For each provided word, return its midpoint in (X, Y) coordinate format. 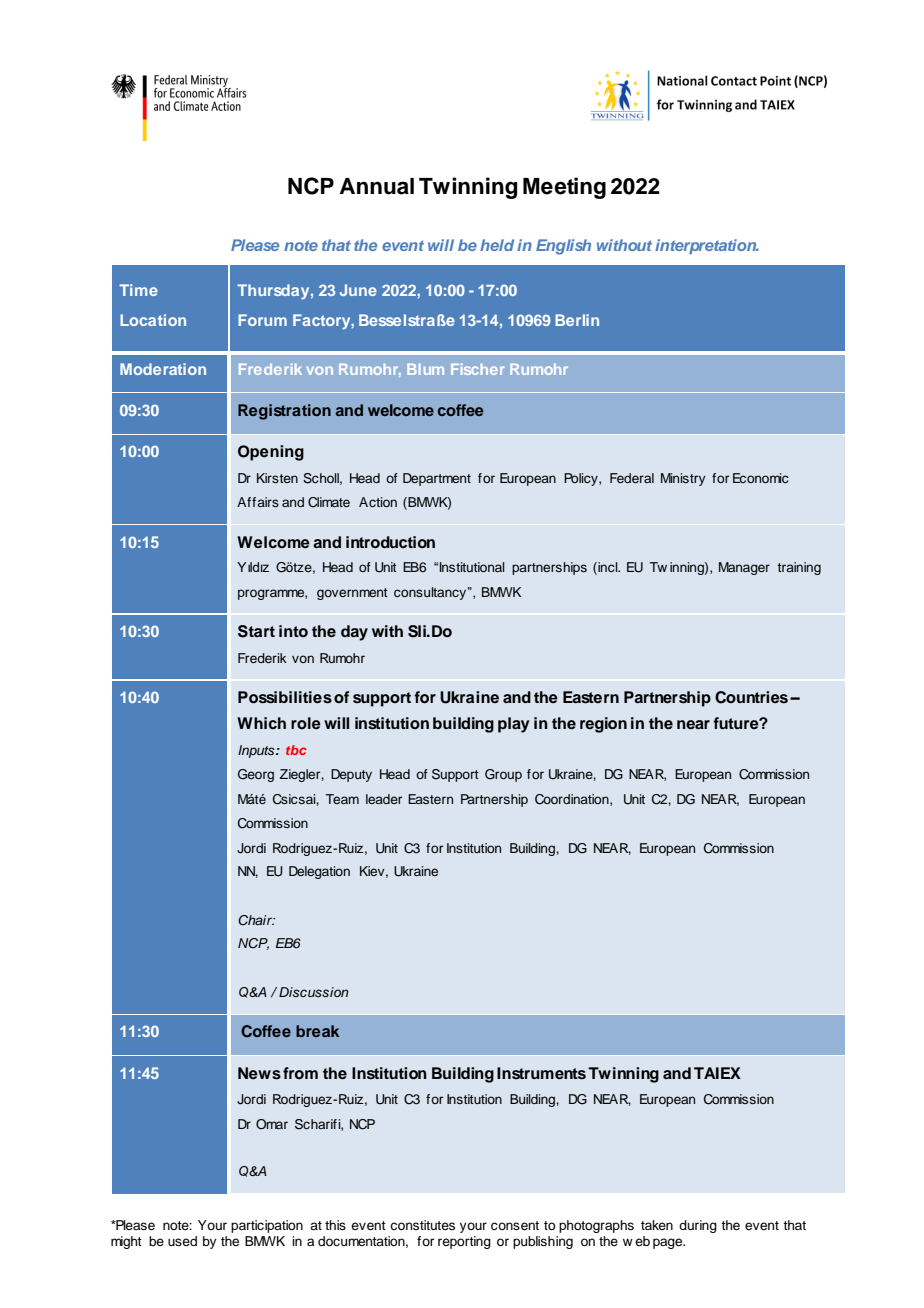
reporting (464, 1242)
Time (138, 290)
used (182, 1241)
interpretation (707, 246)
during (698, 1226)
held (497, 245)
